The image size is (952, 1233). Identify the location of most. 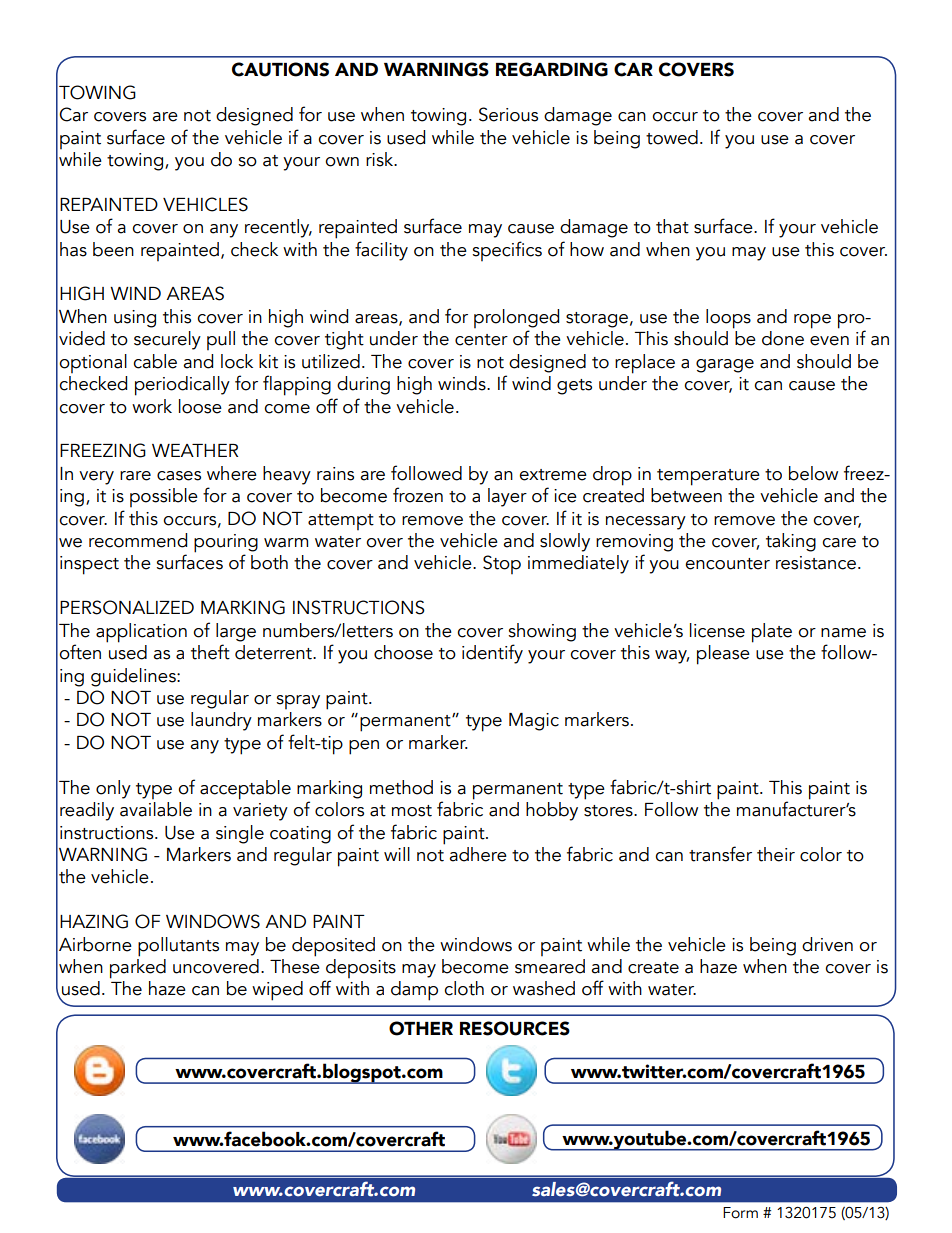
(412, 811).
